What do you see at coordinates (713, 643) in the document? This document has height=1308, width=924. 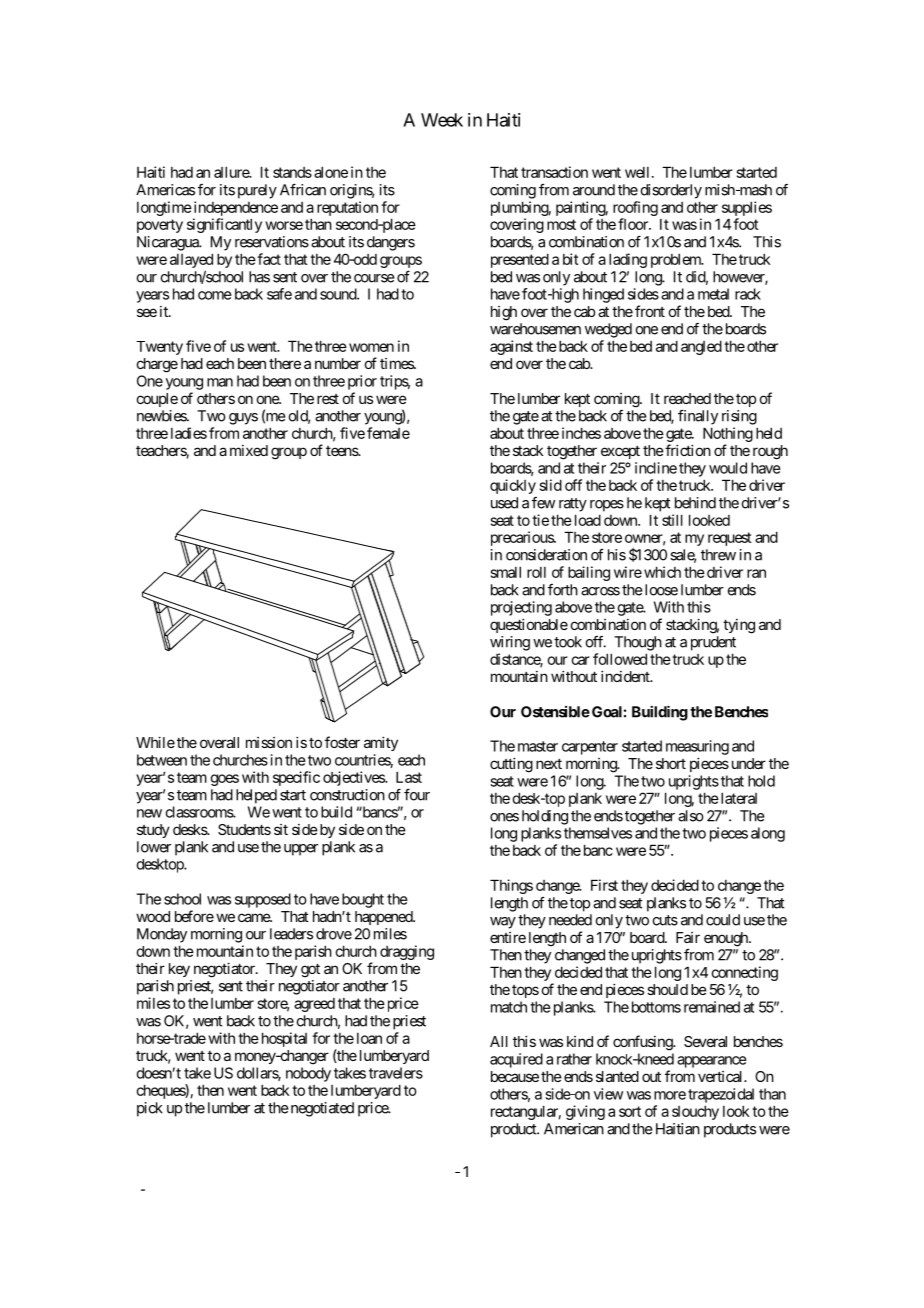 I see `prudent` at bounding box center [713, 643].
